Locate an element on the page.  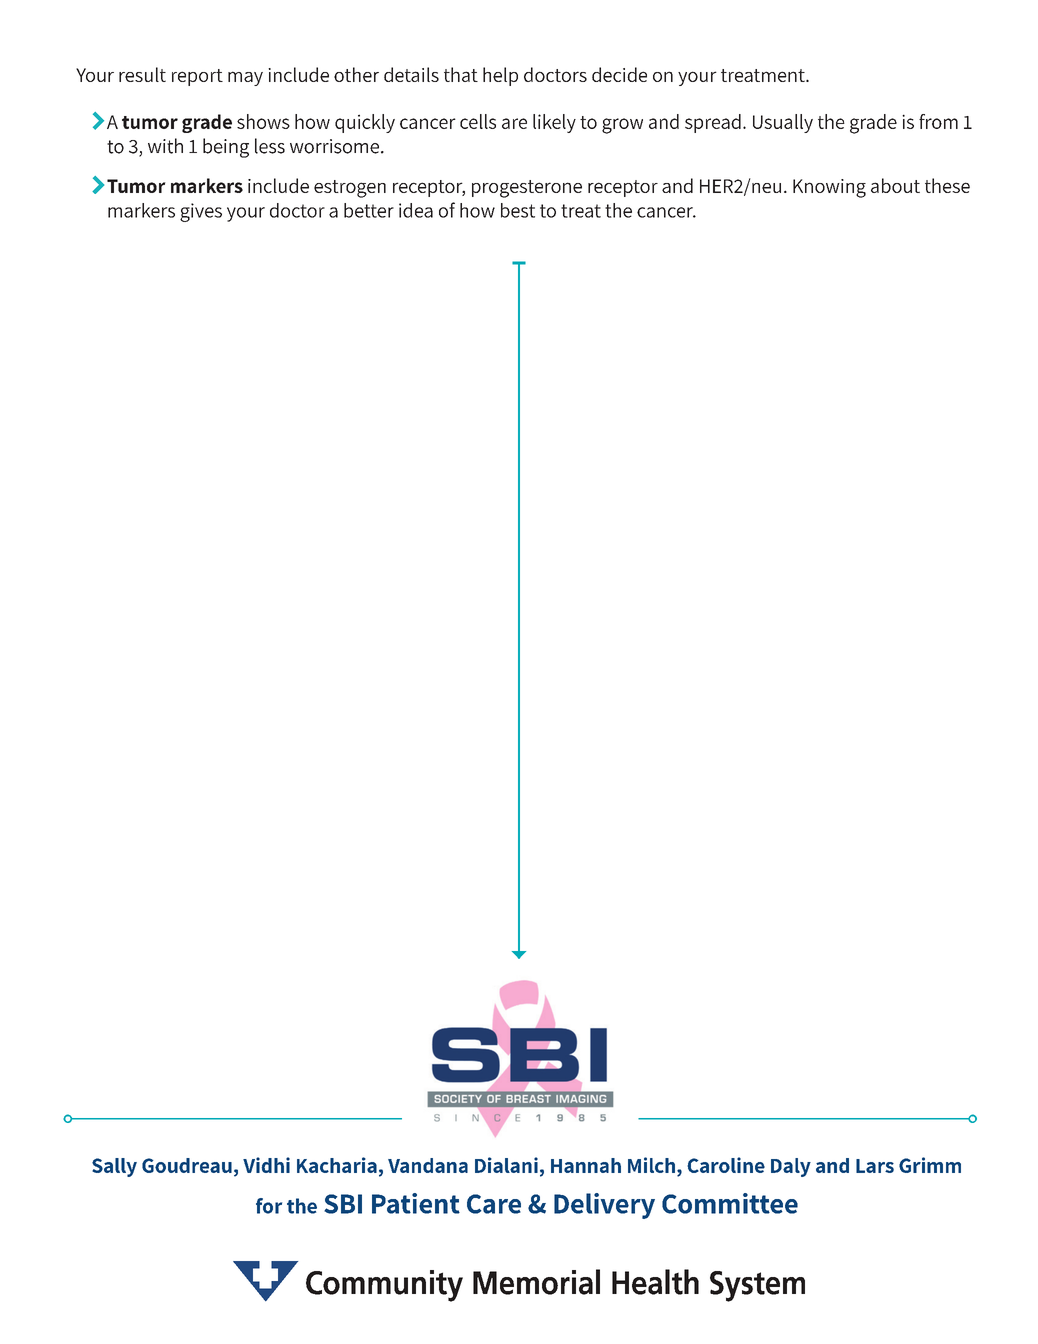
best is located at coordinates (518, 210).
